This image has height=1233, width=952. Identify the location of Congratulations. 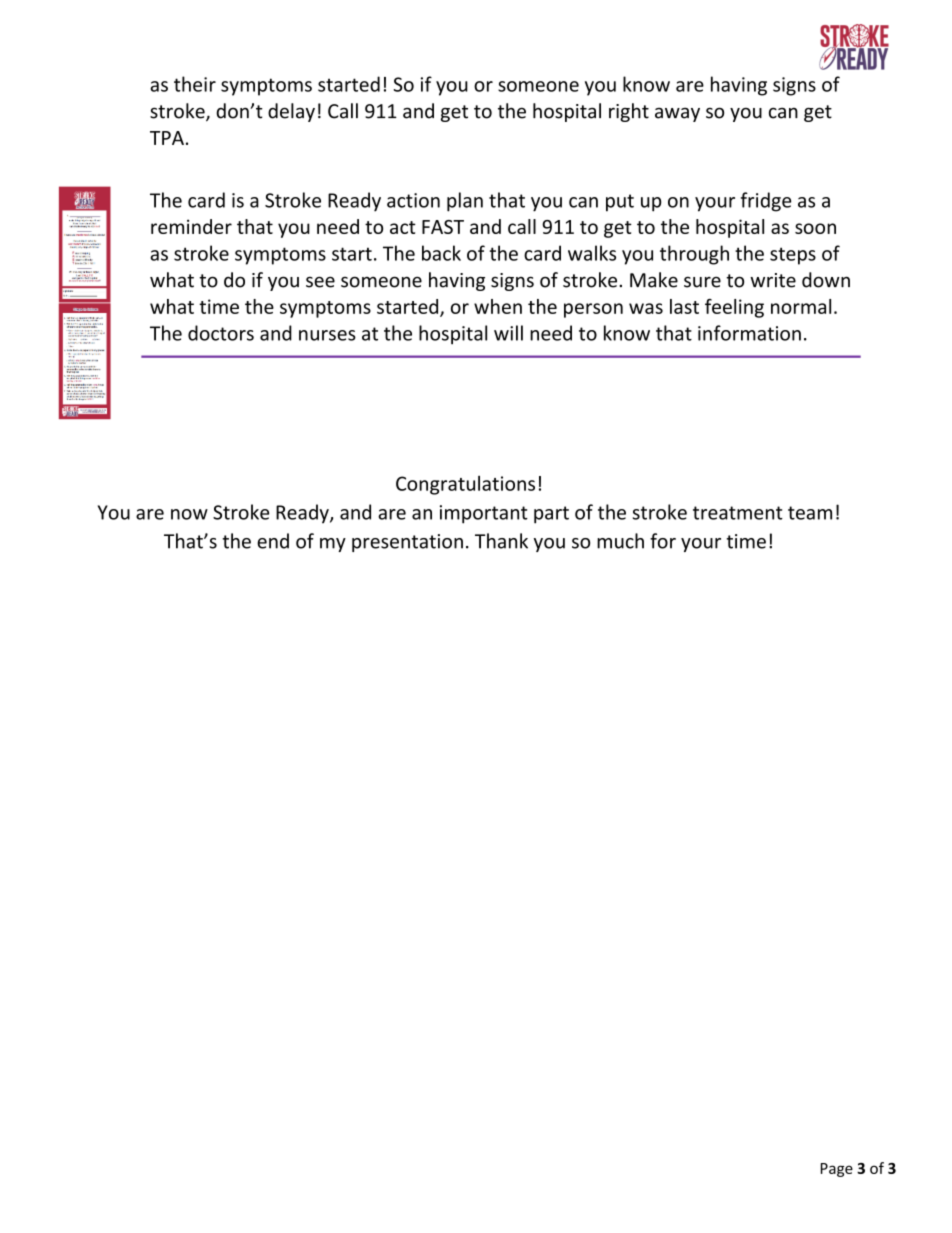
(465, 485).
